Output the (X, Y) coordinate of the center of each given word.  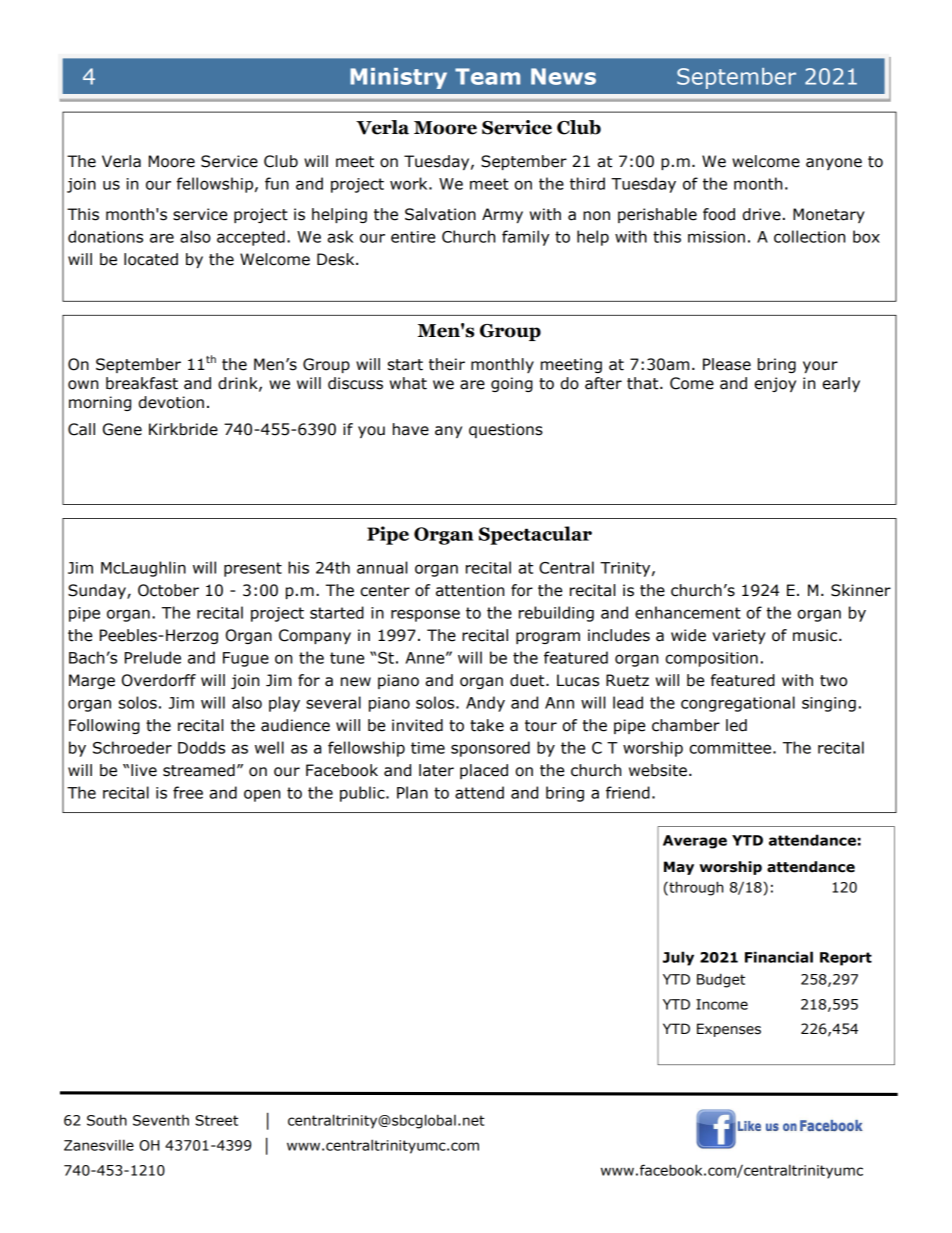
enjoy (775, 384)
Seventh (161, 1120)
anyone (834, 164)
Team (487, 76)
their (447, 364)
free (188, 792)
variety (739, 636)
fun (277, 183)
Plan (412, 792)
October (168, 590)
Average (695, 842)
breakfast (142, 383)
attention (470, 590)
